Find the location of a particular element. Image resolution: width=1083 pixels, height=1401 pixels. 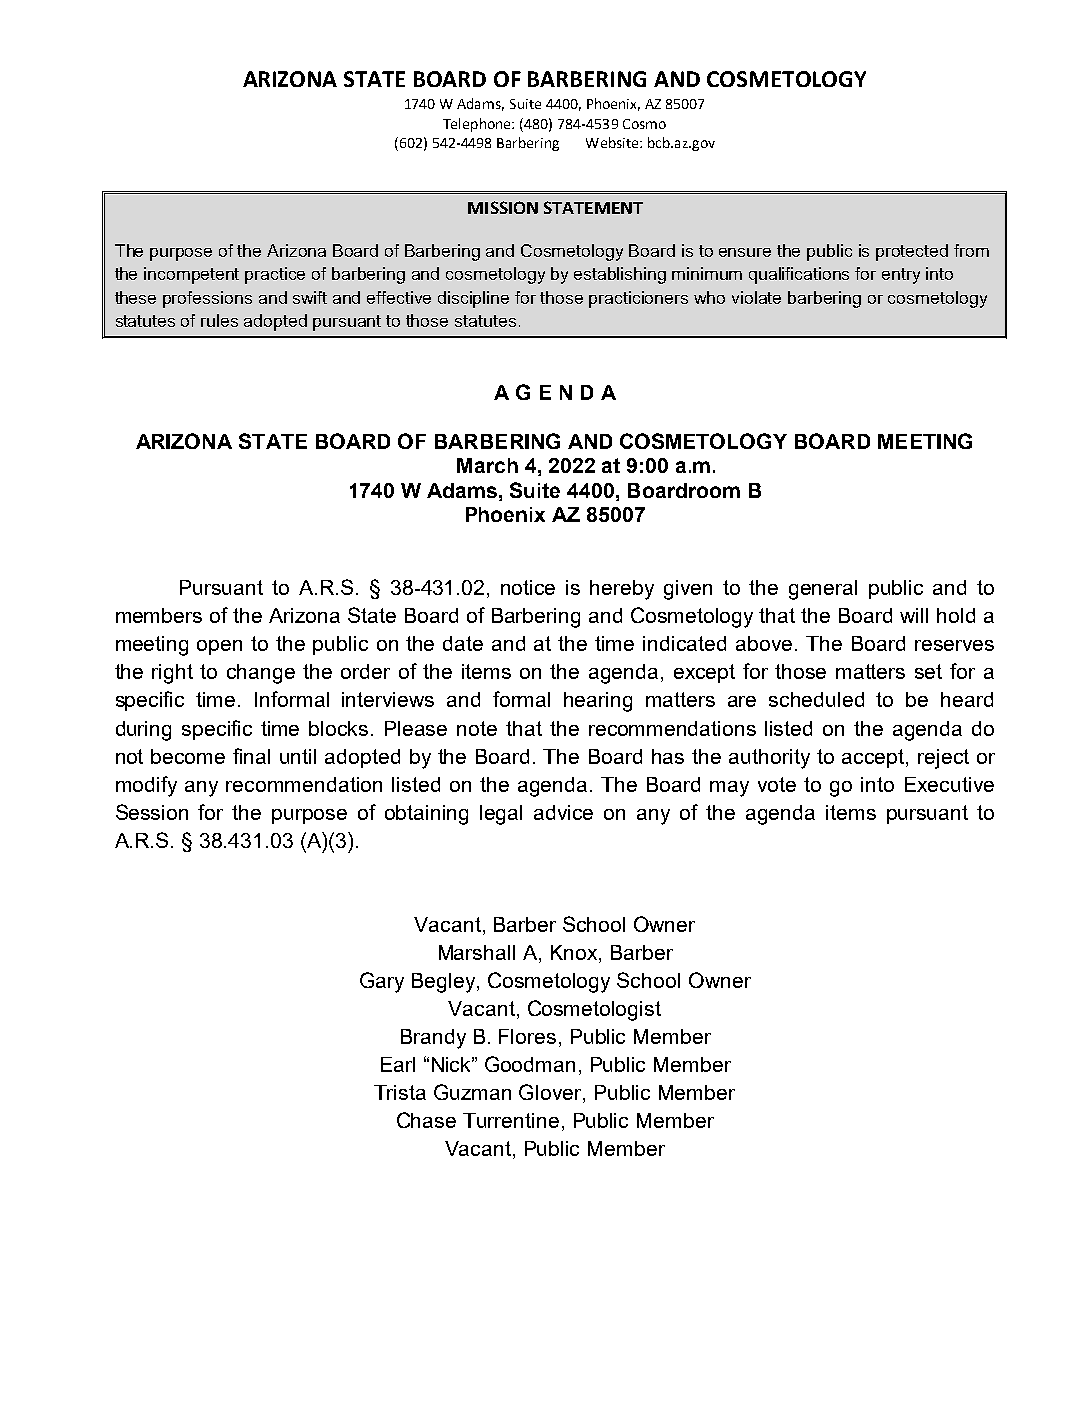

final is located at coordinates (251, 756).
